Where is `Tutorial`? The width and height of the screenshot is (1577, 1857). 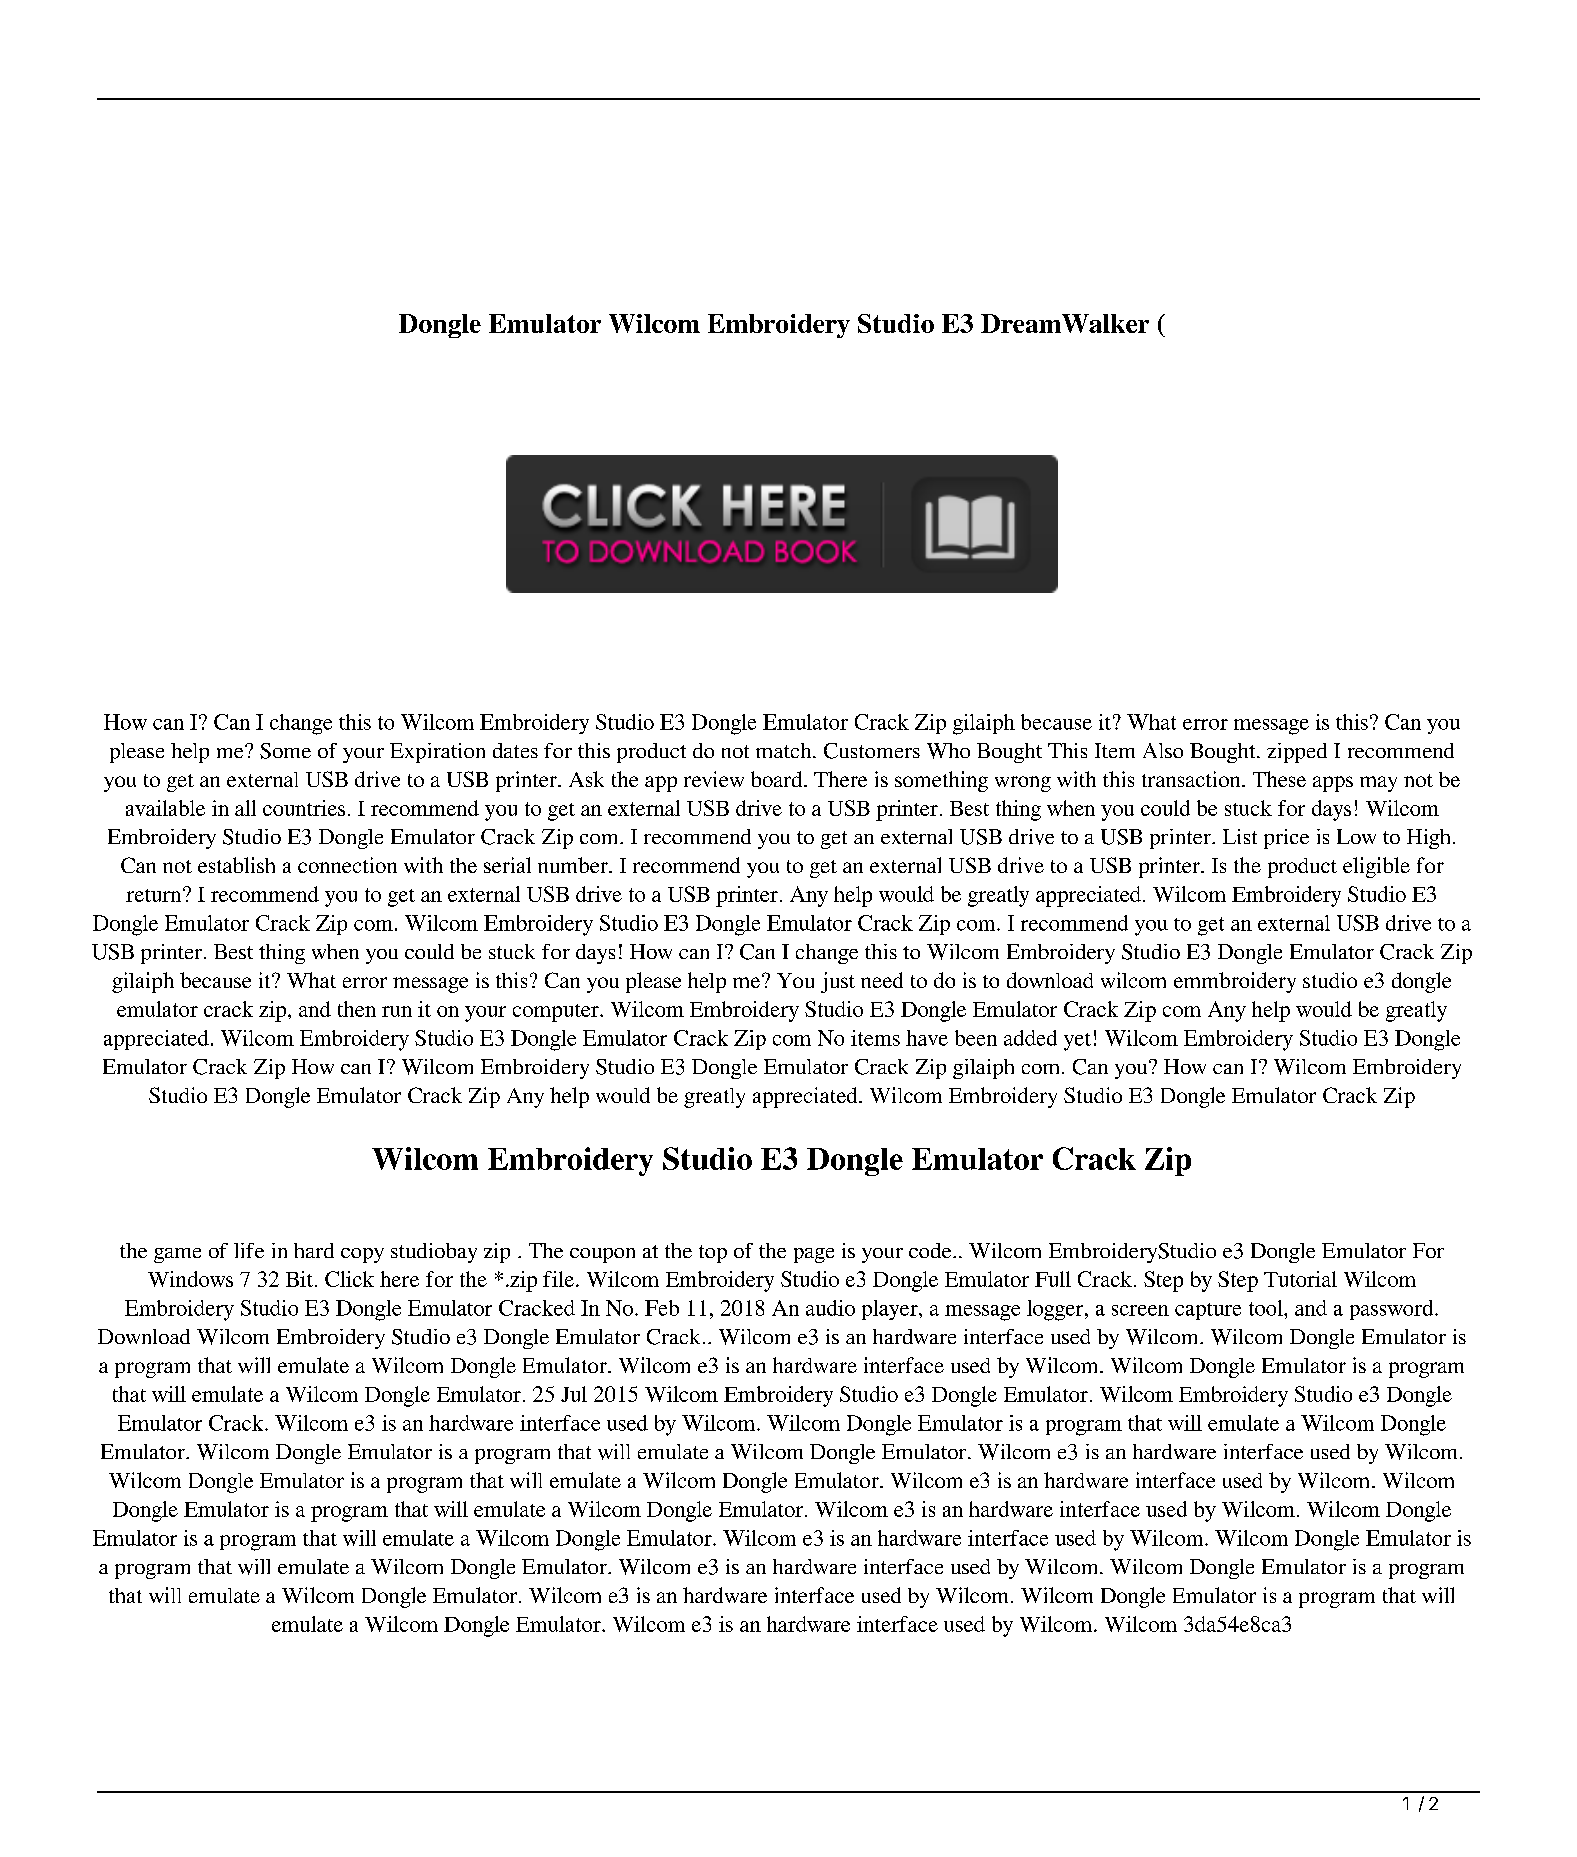 Tutorial is located at coordinates (1300, 1279).
